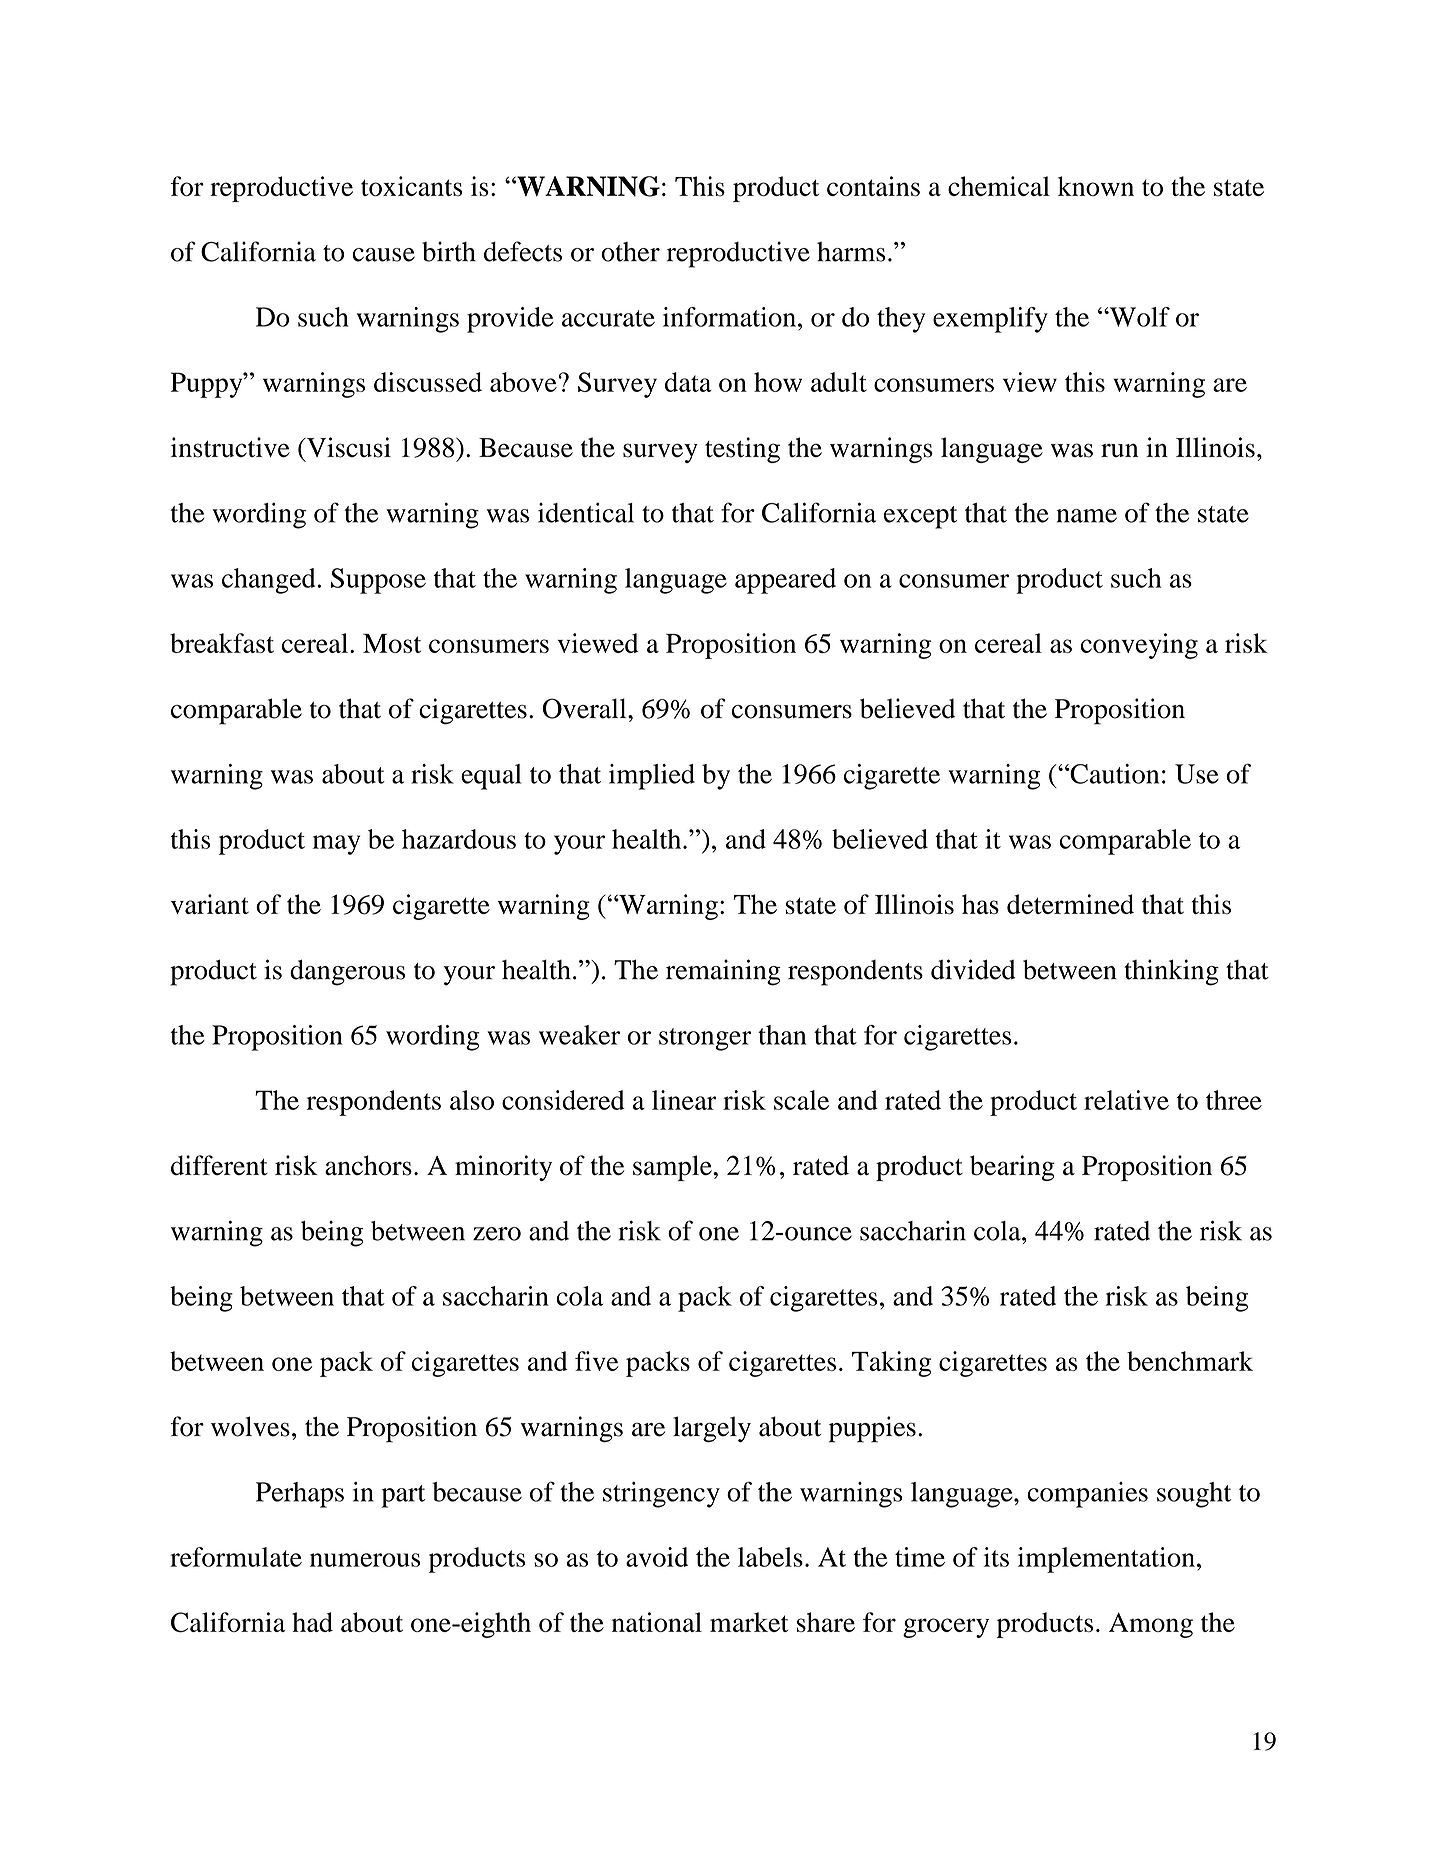  Describe the element at coordinates (1086, 516) in the screenshot. I see `name` at that location.
